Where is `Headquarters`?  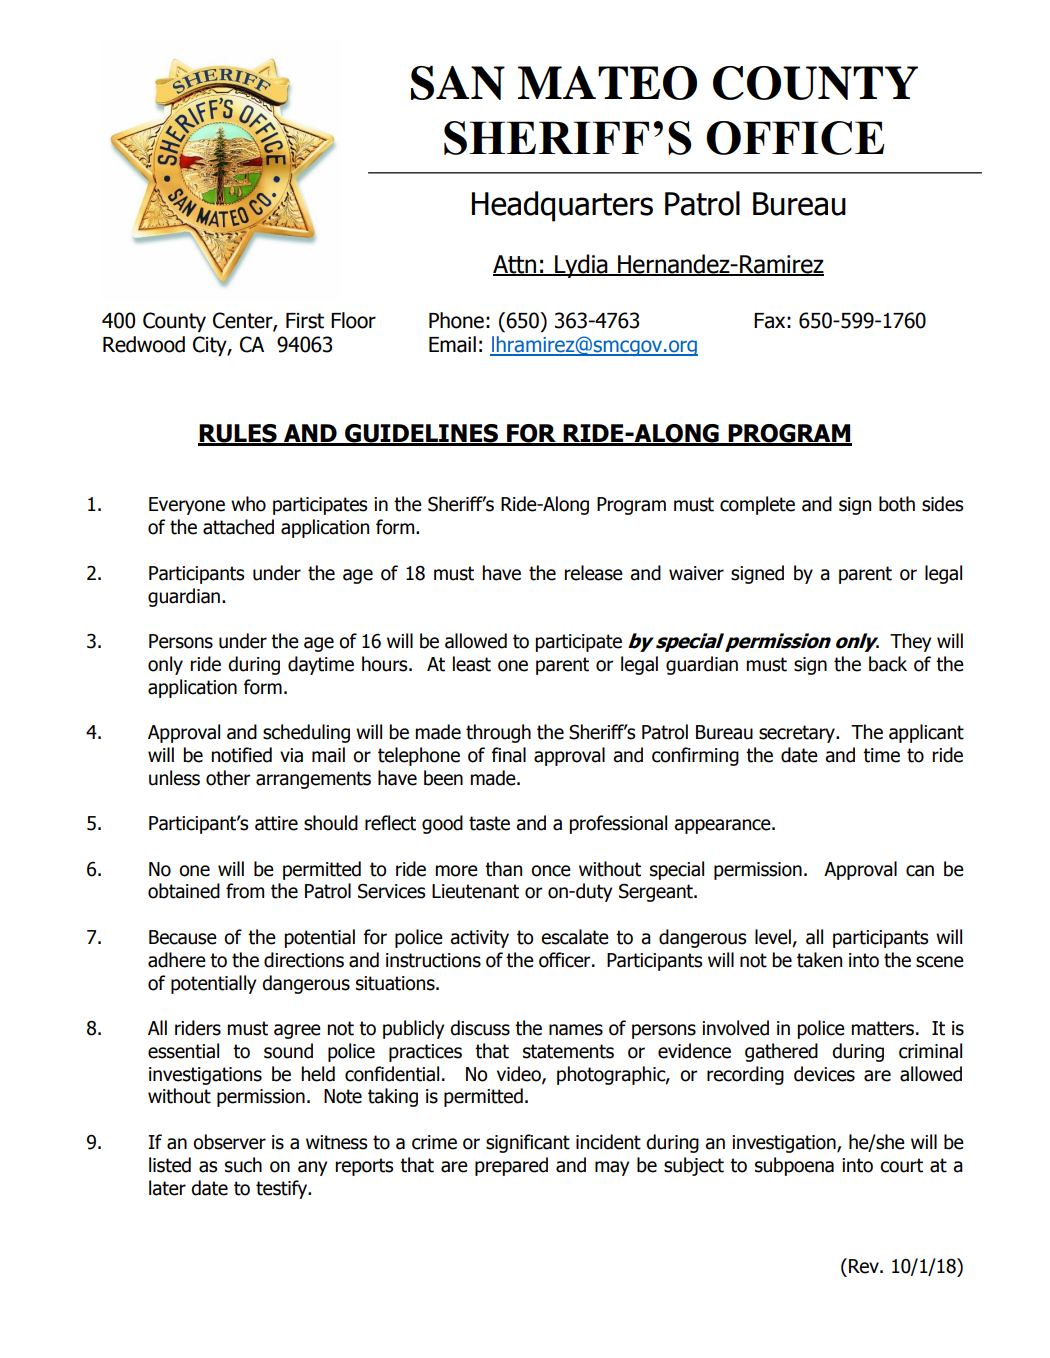 Headquarters is located at coordinates (562, 206).
